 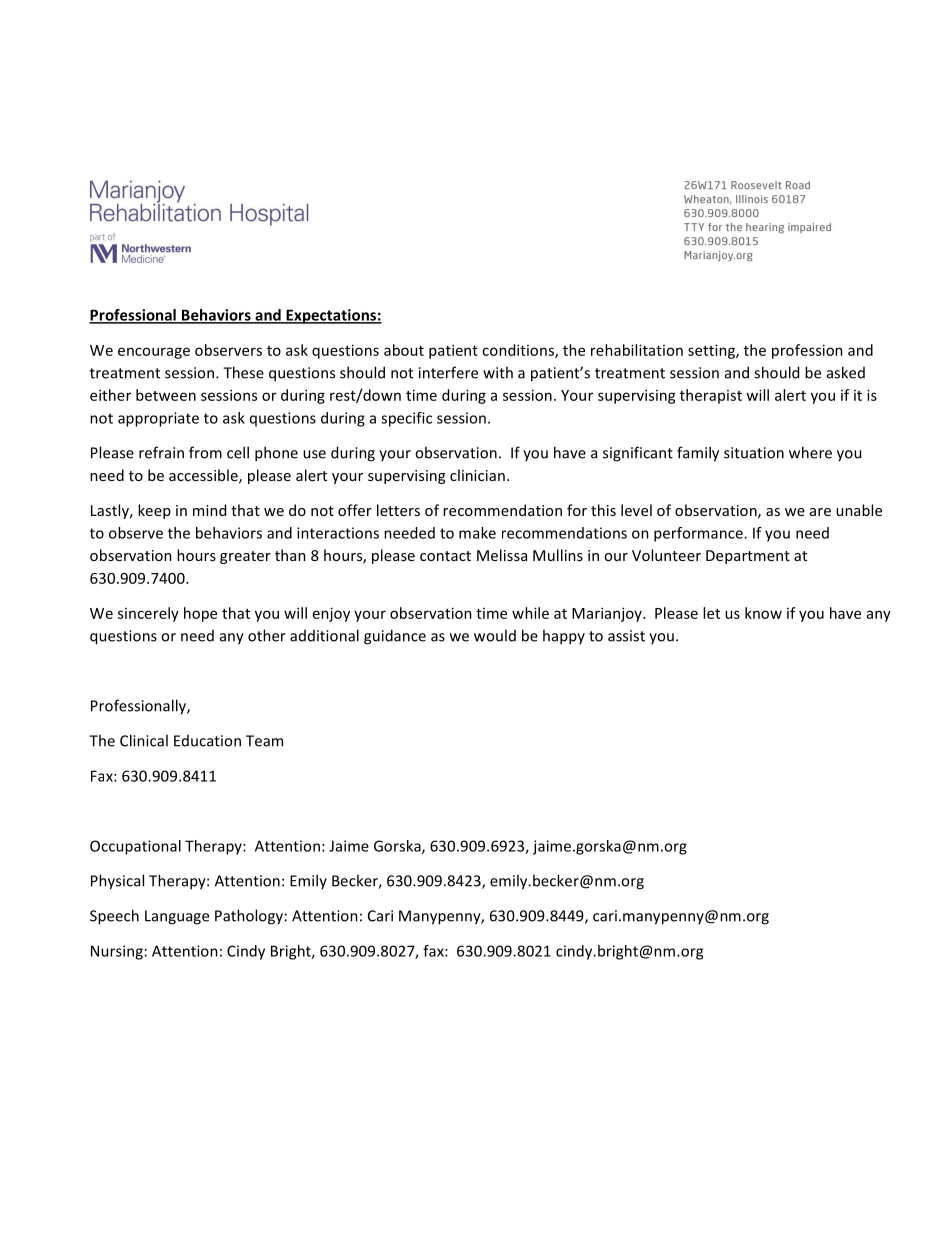 I want to click on with, so click(x=498, y=372).
